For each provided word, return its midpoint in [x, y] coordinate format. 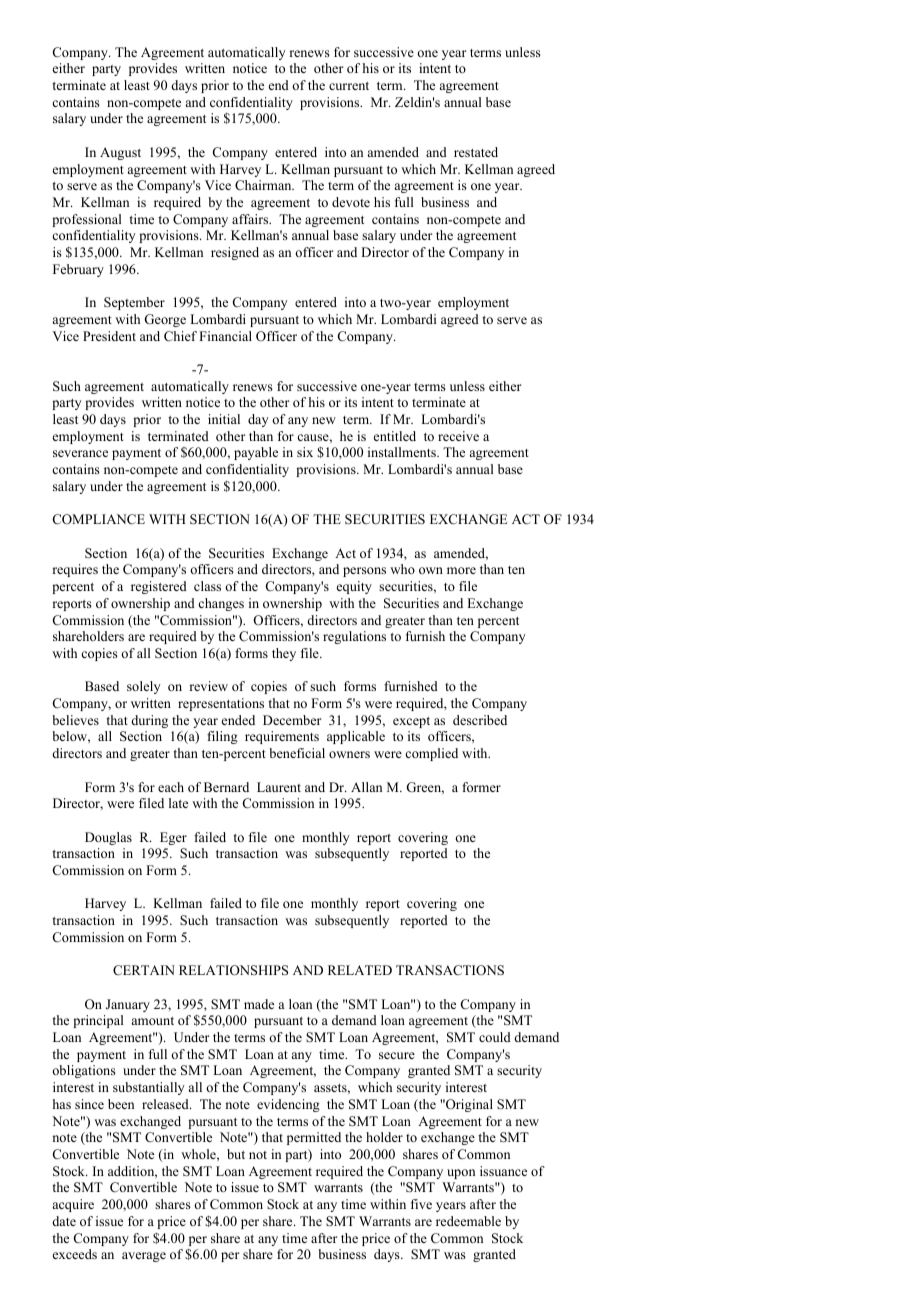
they [284, 654]
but [236, 1154]
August [120, 153]
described [480, 720]
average [144, 1257]
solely [144, 687]
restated [476, 152]
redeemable [468, 1221]
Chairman [264, 185]
